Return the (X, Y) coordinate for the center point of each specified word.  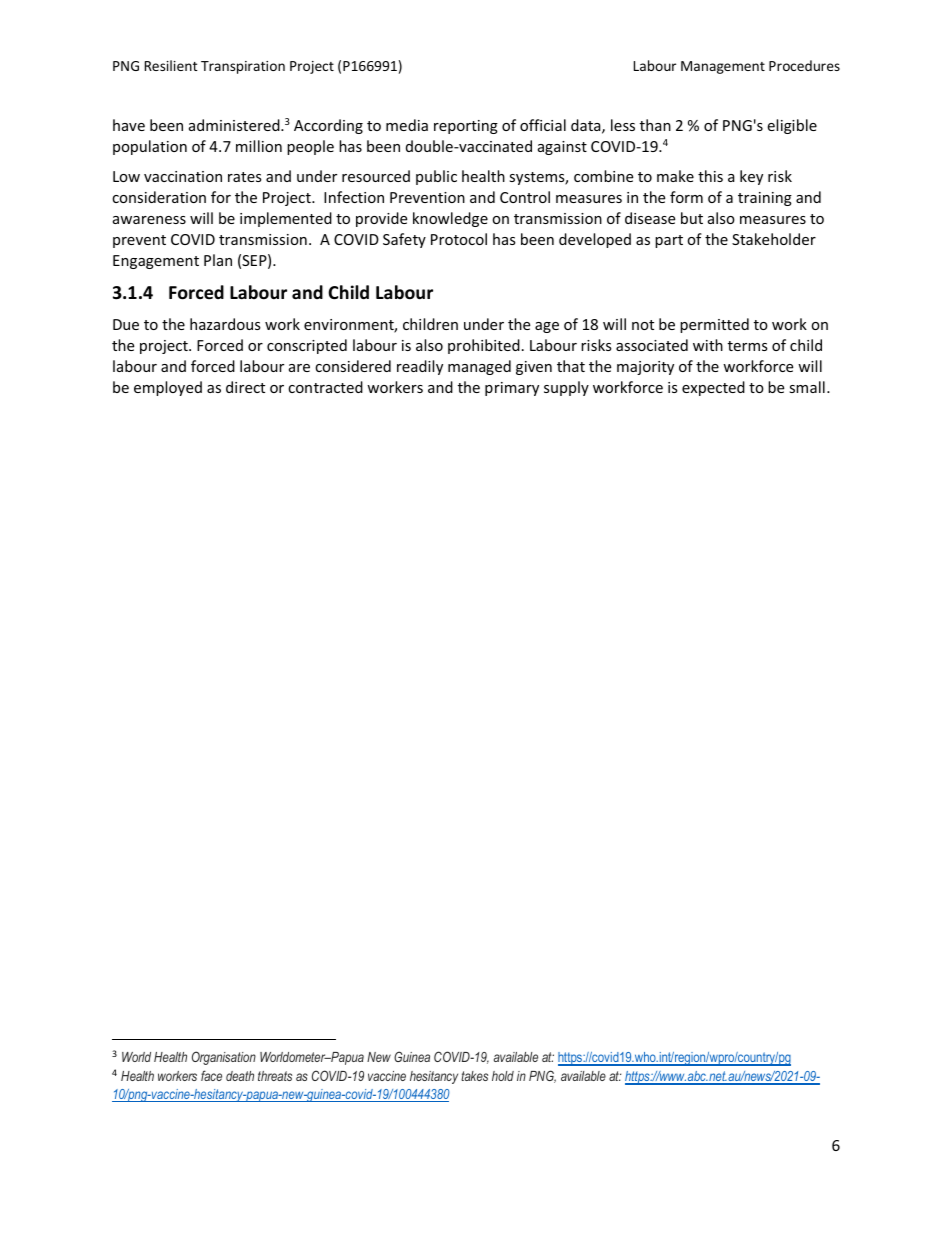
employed (168, 388)
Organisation (224, 1058)
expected (713, 388)
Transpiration (243, 67)
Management (723, 67)
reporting (466, 127)
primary (512, 389)
